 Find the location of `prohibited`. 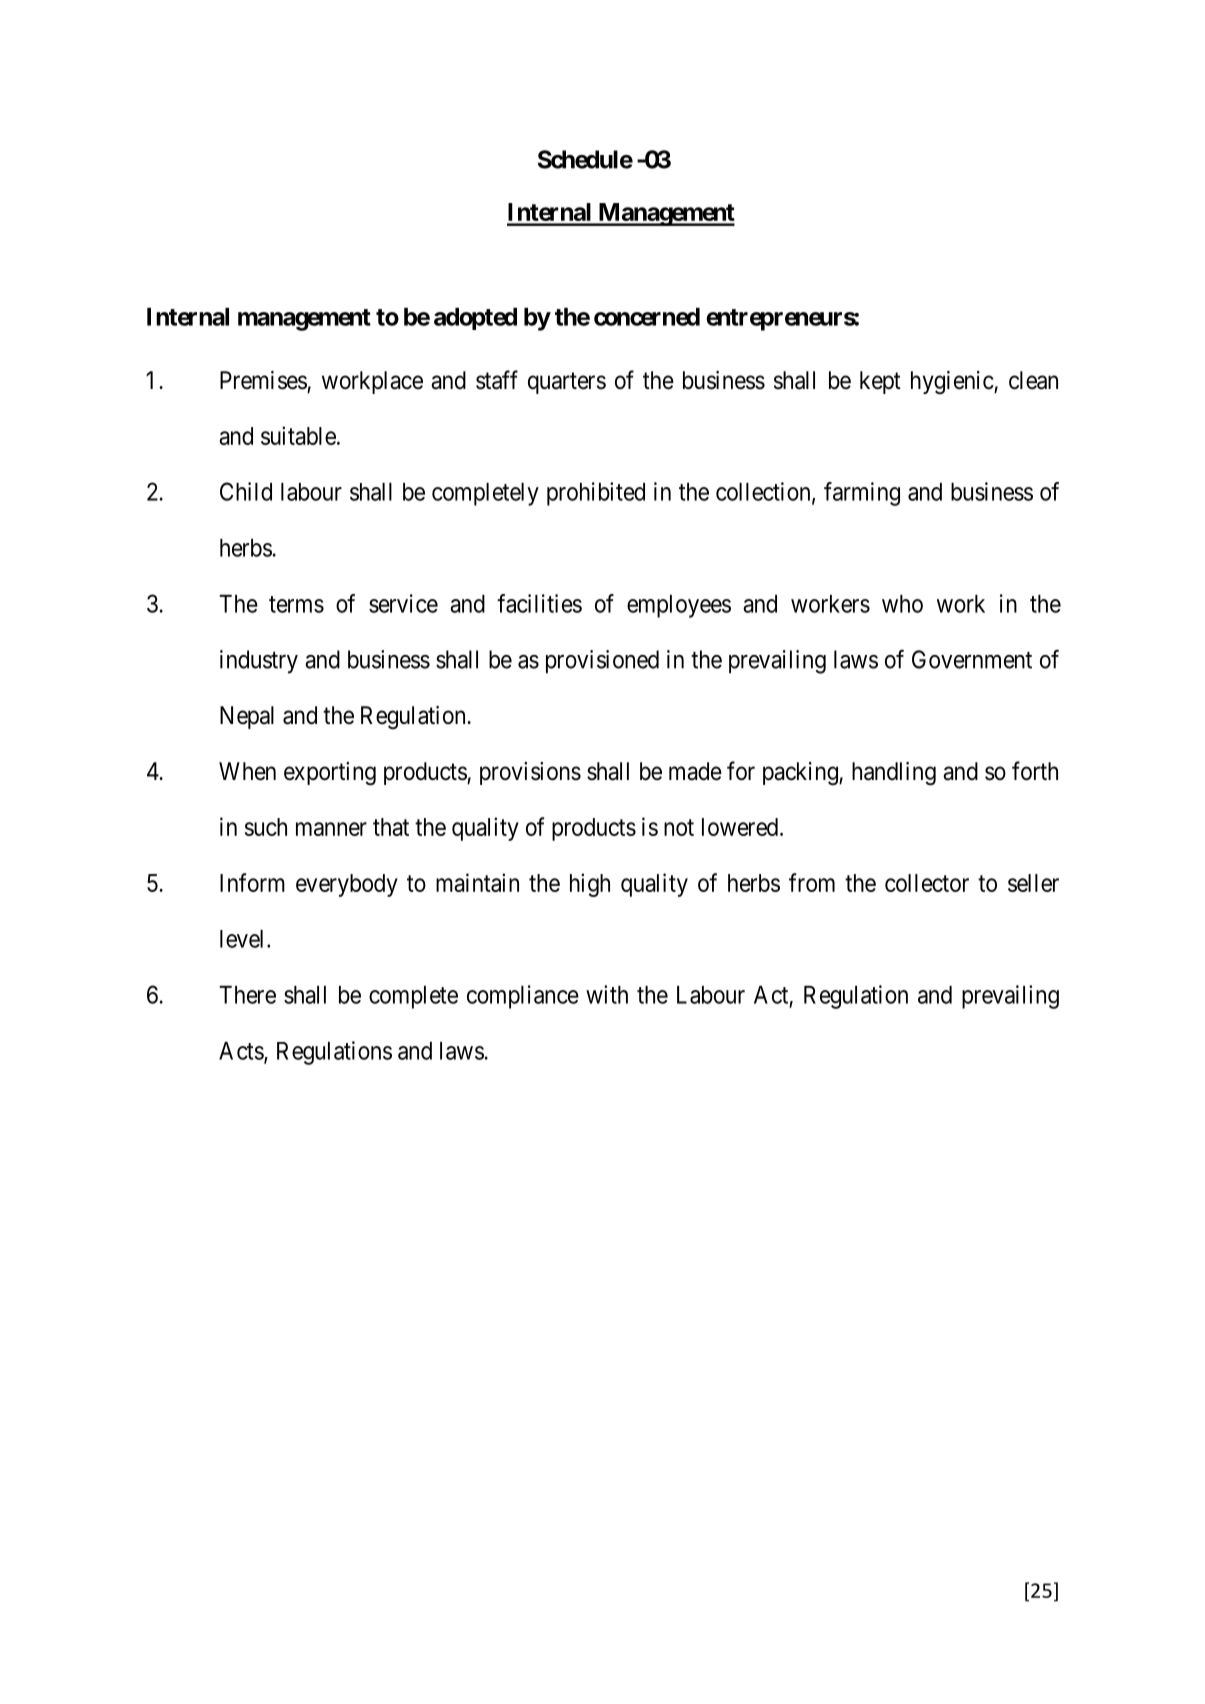

prohibited is located at coordinates (596, 494).
